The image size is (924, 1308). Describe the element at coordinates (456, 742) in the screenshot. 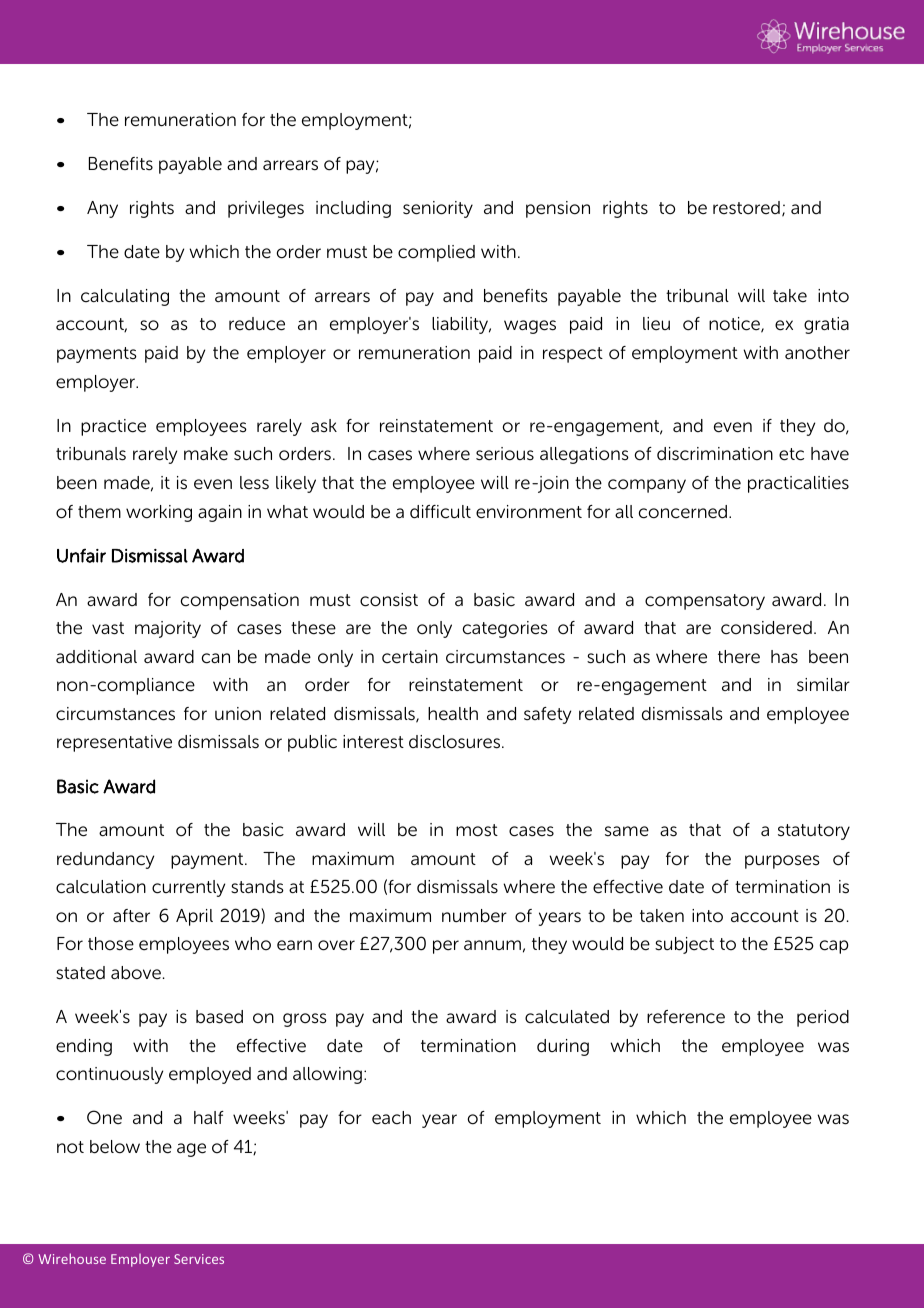

I see `disclosures` at that location.
